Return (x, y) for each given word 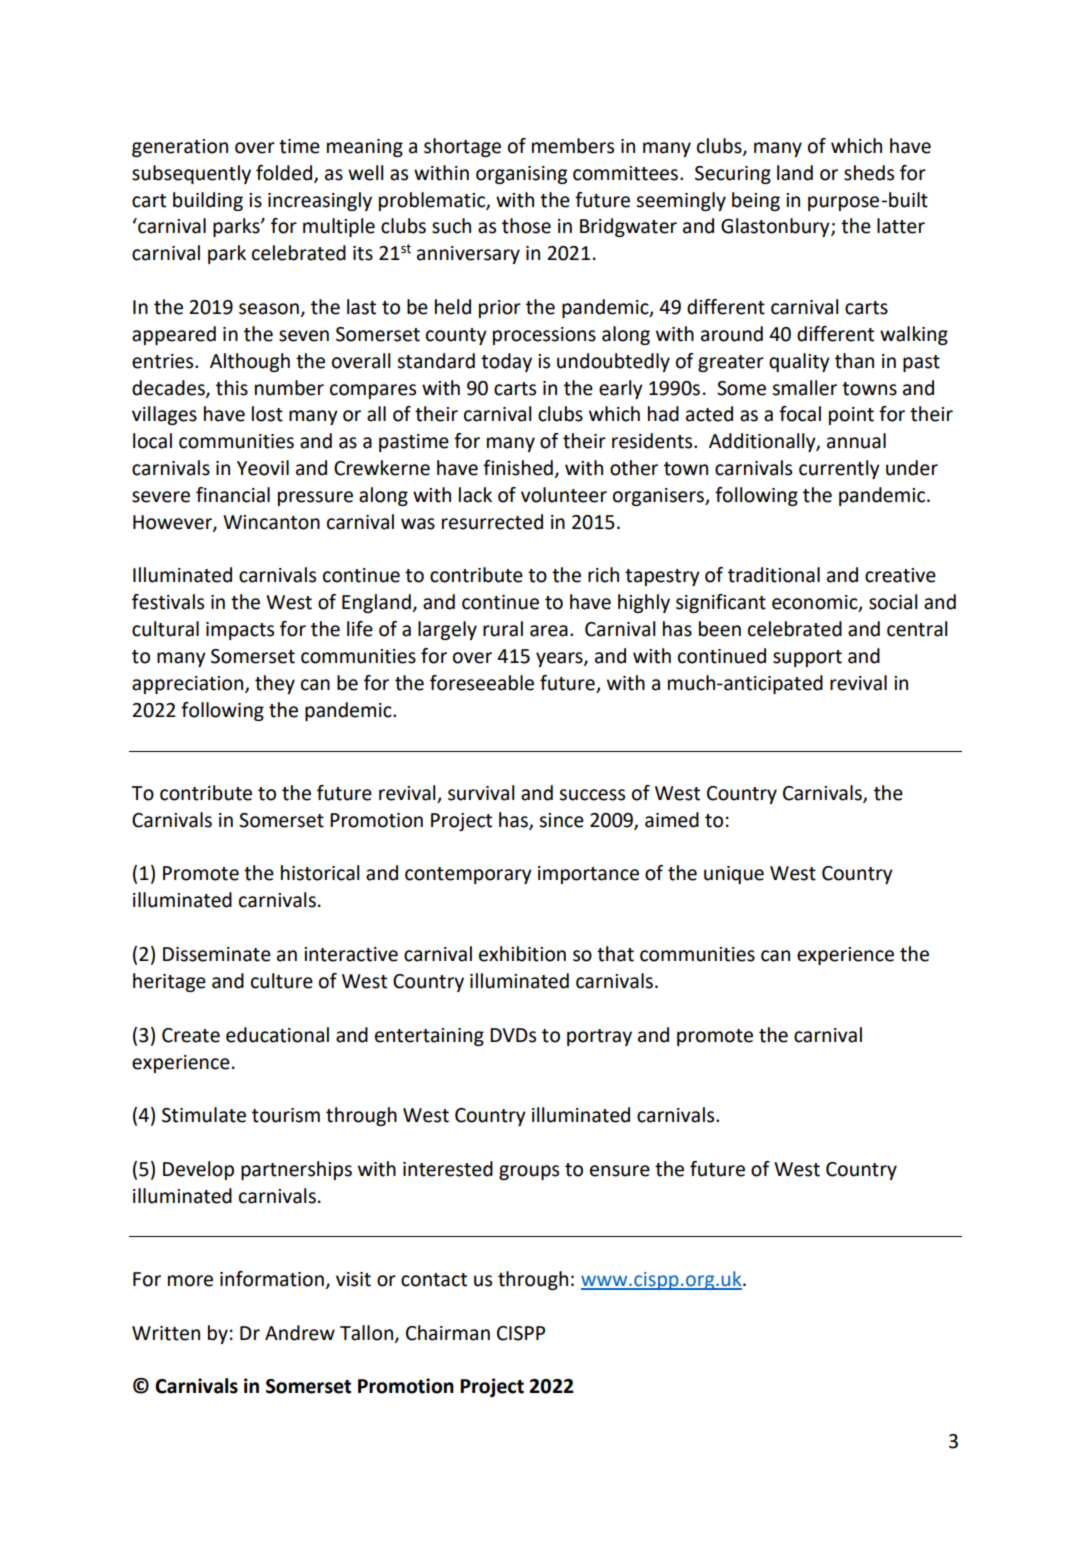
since (561, 820)
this (232, 388)
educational (277, 1035)
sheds (869, 173)
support (807, 658)
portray (599, 1037)
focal (800, 414)
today (506, 362)
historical (320, 873)
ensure (620, 1171)
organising (521, 175)
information (272, 1279)
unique (734, 875)
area (549, 631)
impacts (240, 631)
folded (284, 173)
